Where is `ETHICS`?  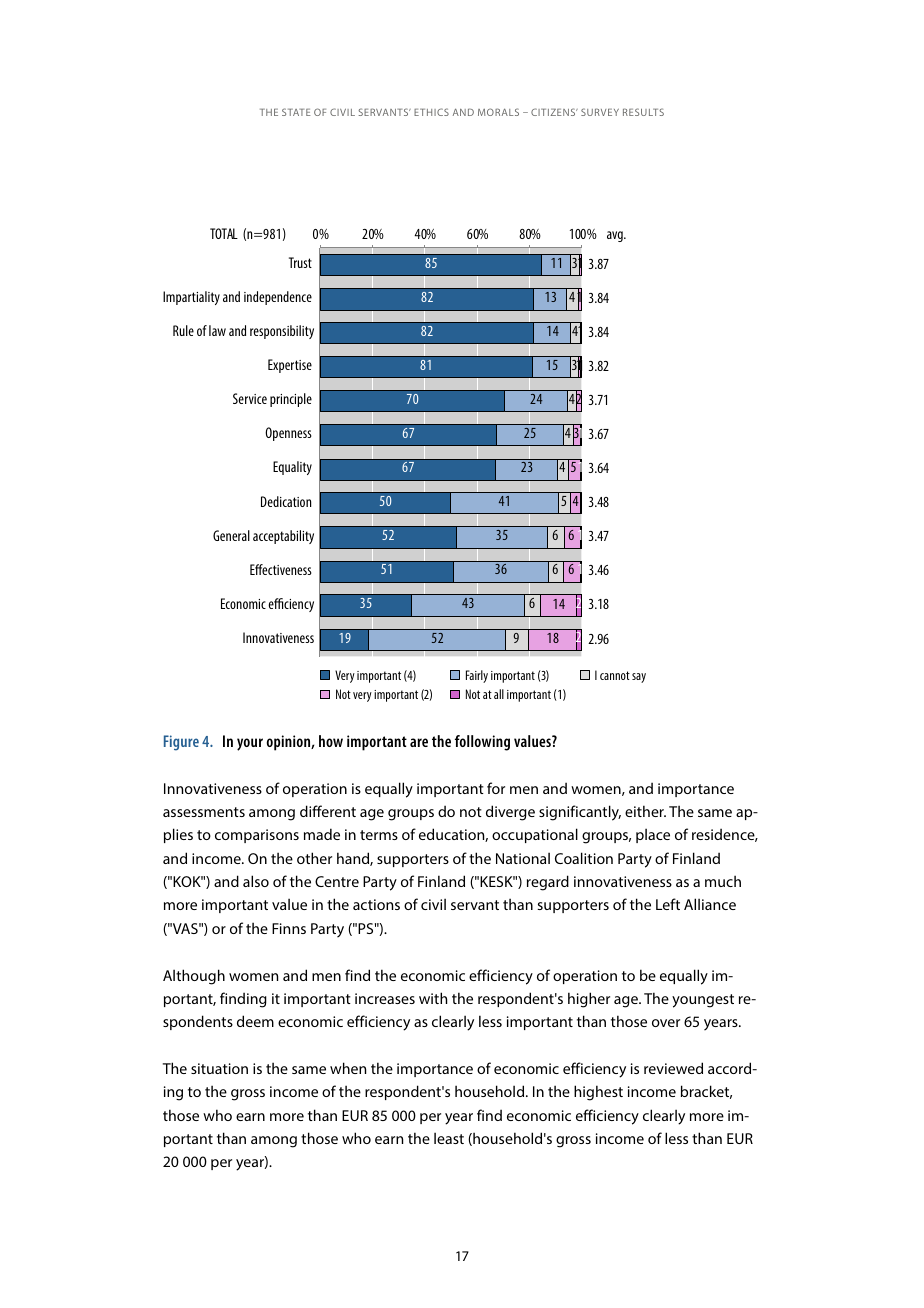
ETHICS is located at coordinates (431, 112).
